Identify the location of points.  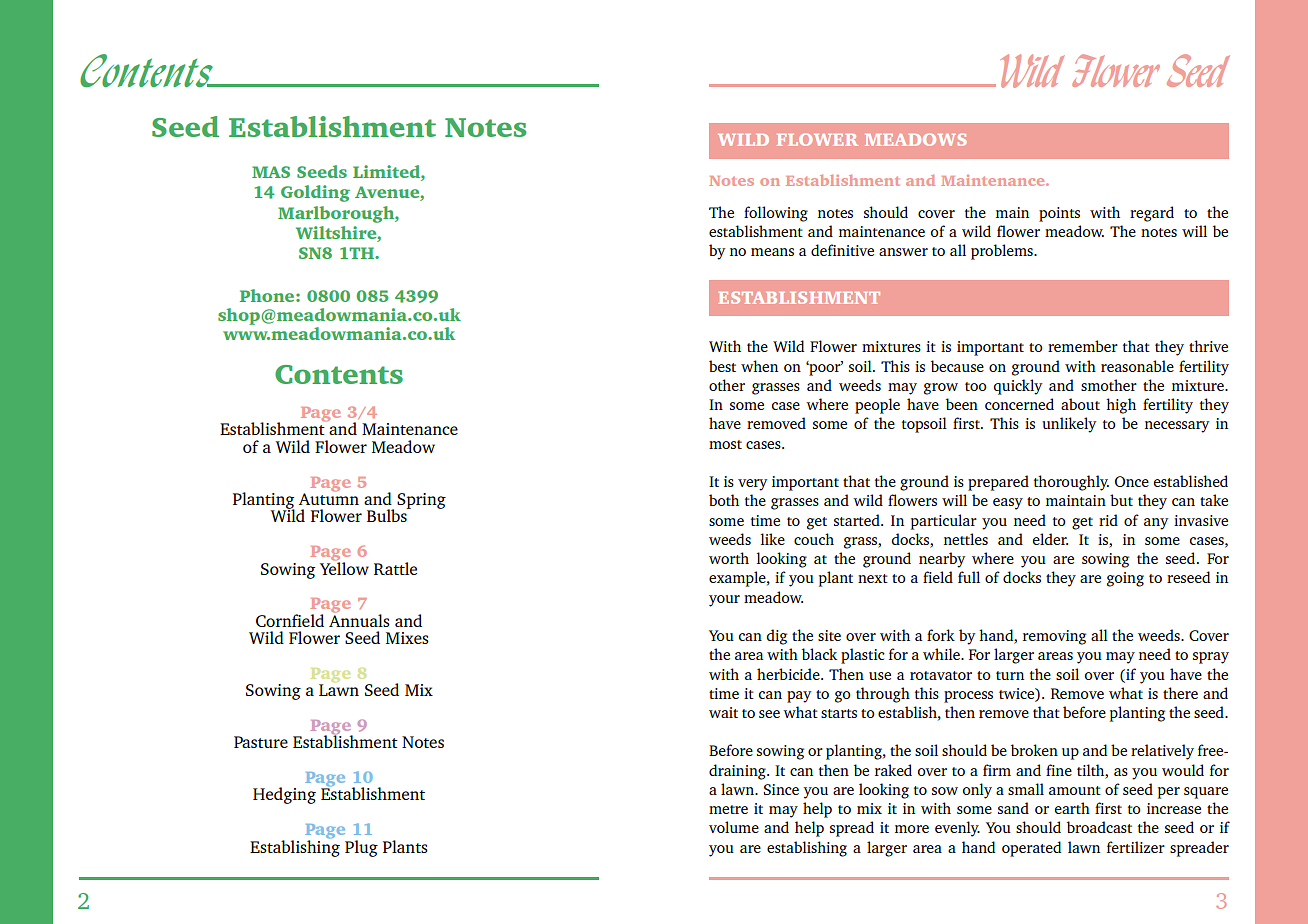
(1059, 214).
